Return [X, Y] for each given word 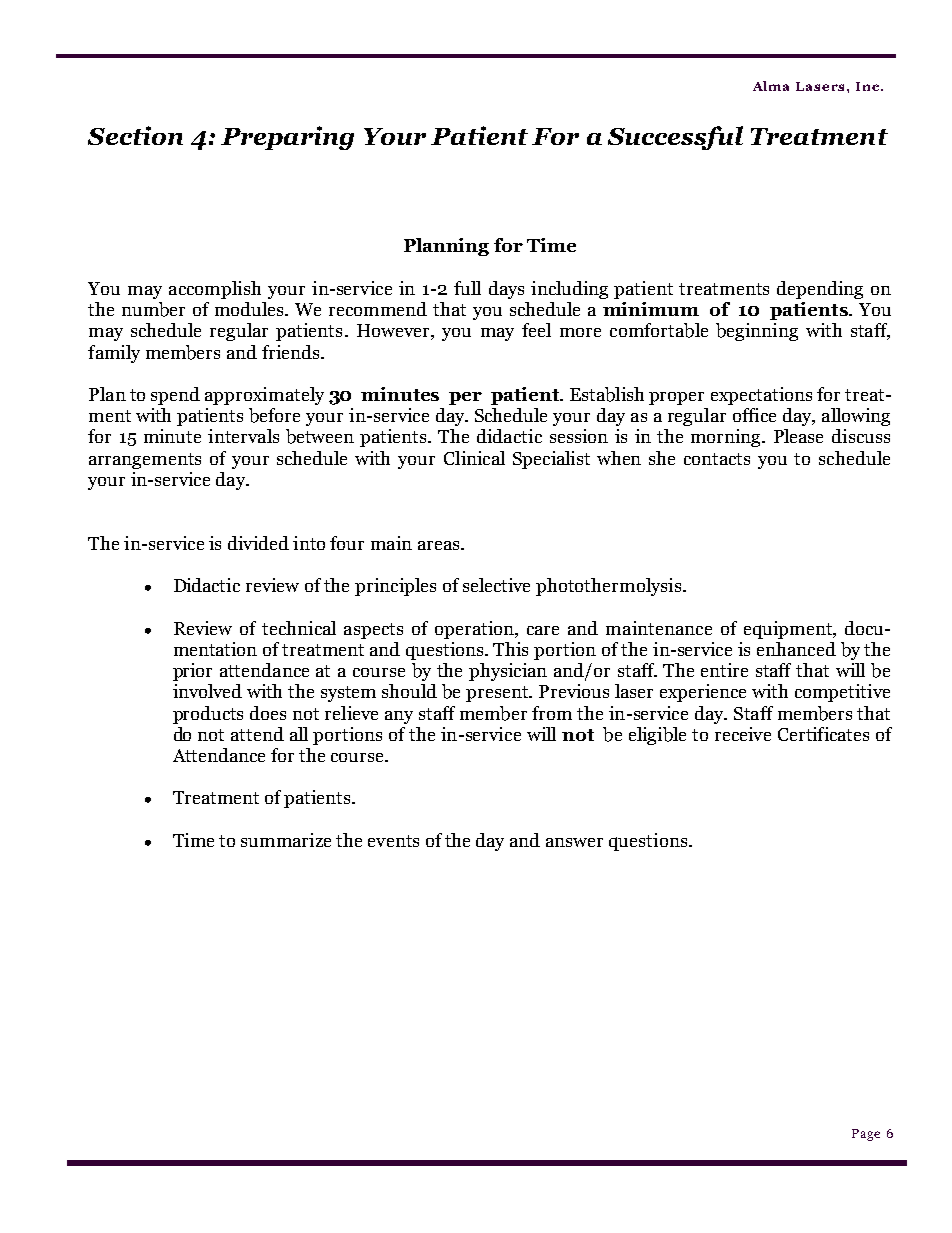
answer [574, 842]
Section [135, 135]
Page [866, 1135]
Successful [675, 138]
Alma [771, 86]
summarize [286, 840]
